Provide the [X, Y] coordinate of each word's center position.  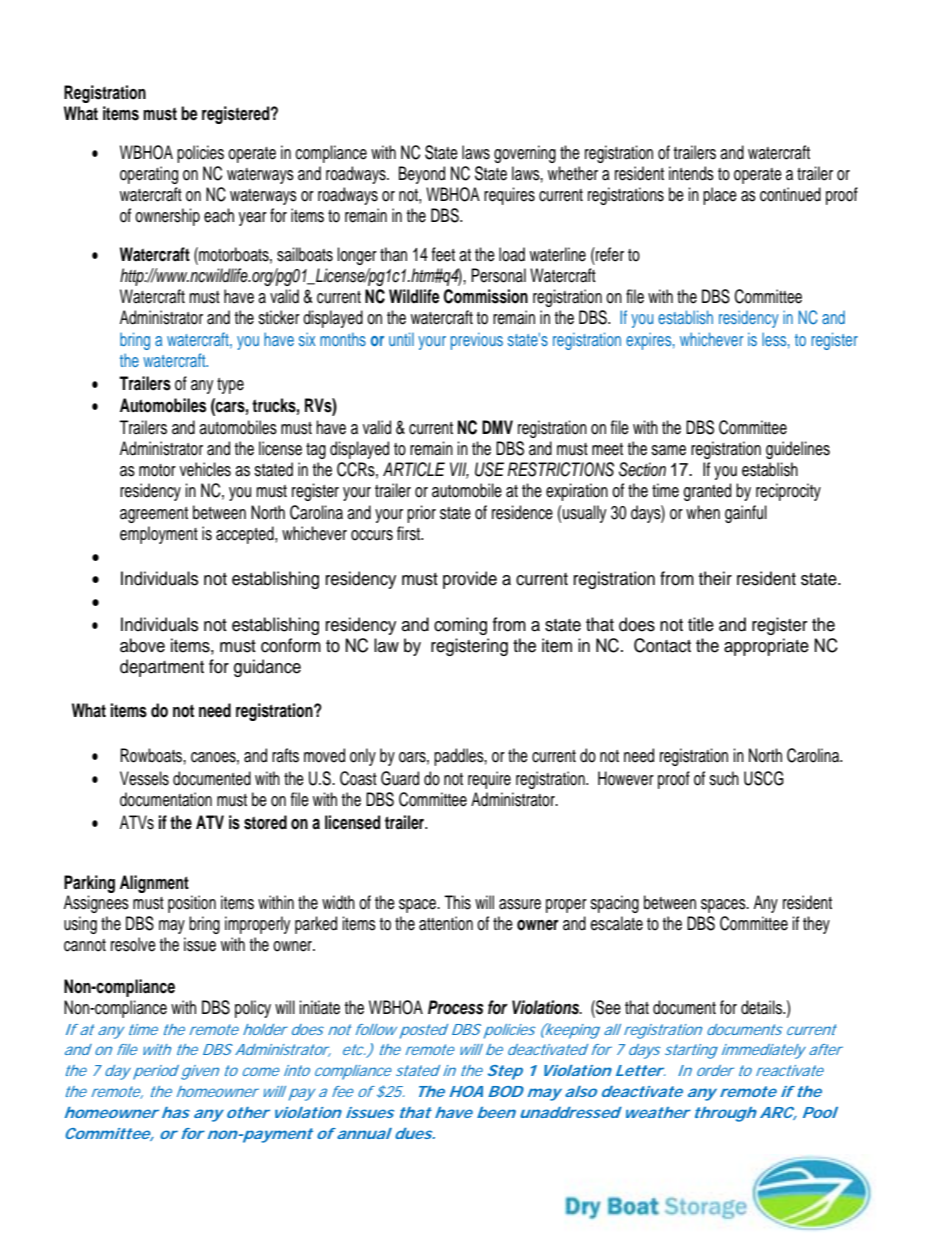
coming [460, 626]
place [720, 196]
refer [609, 254]
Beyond [422, 175]
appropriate [766, 647]
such [724, 778]
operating [149, 175]
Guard [400, 778]
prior [421, 514]
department [162, 668]
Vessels [144, 778]
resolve [133, 944]
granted [707, 492]
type [230, 386]
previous [477, 341]
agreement [154, 515]
